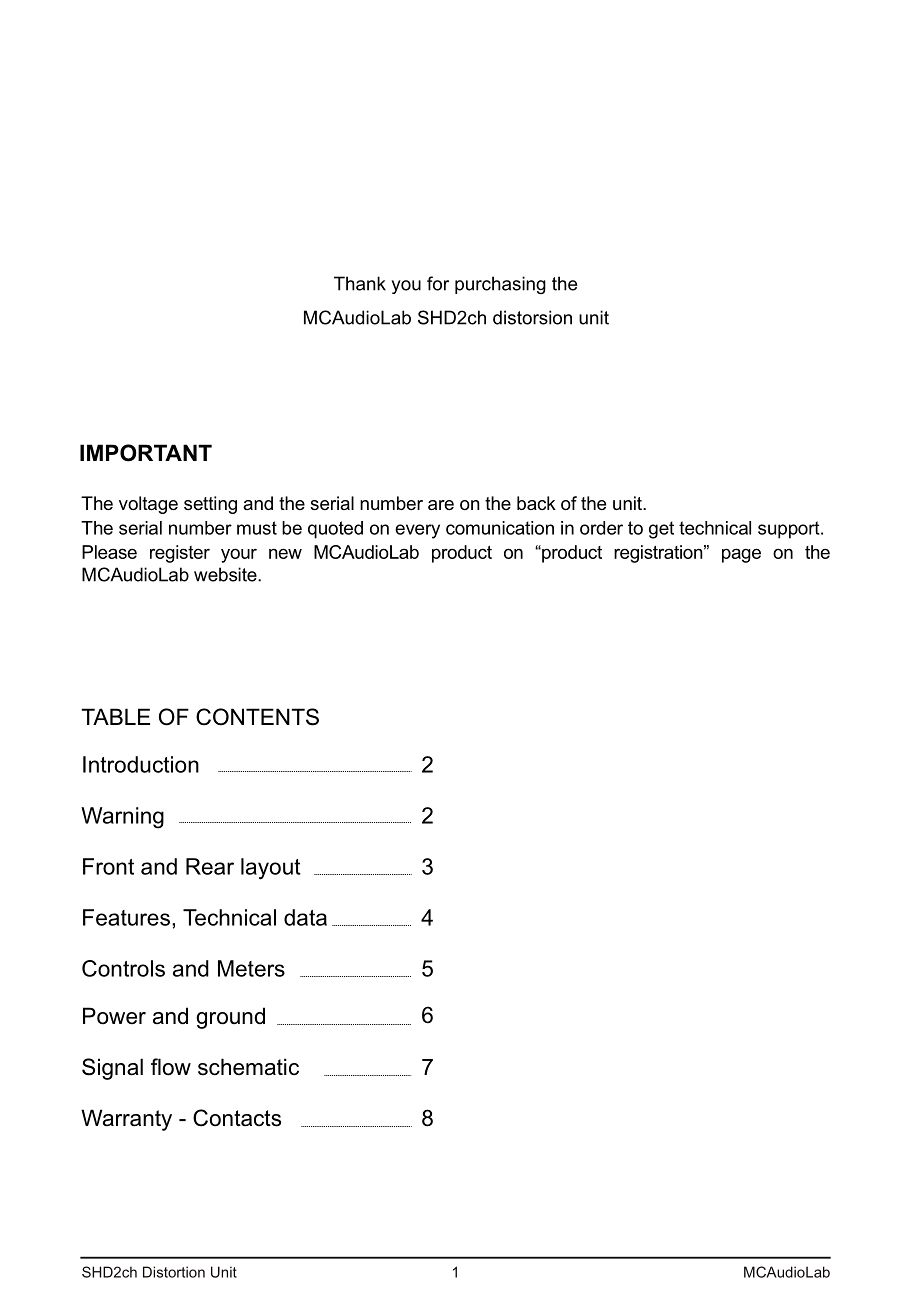 The image size is (910, 1312). Describe the element at coordinates (438, 283) in the screenshot. I see `for` at that location.
